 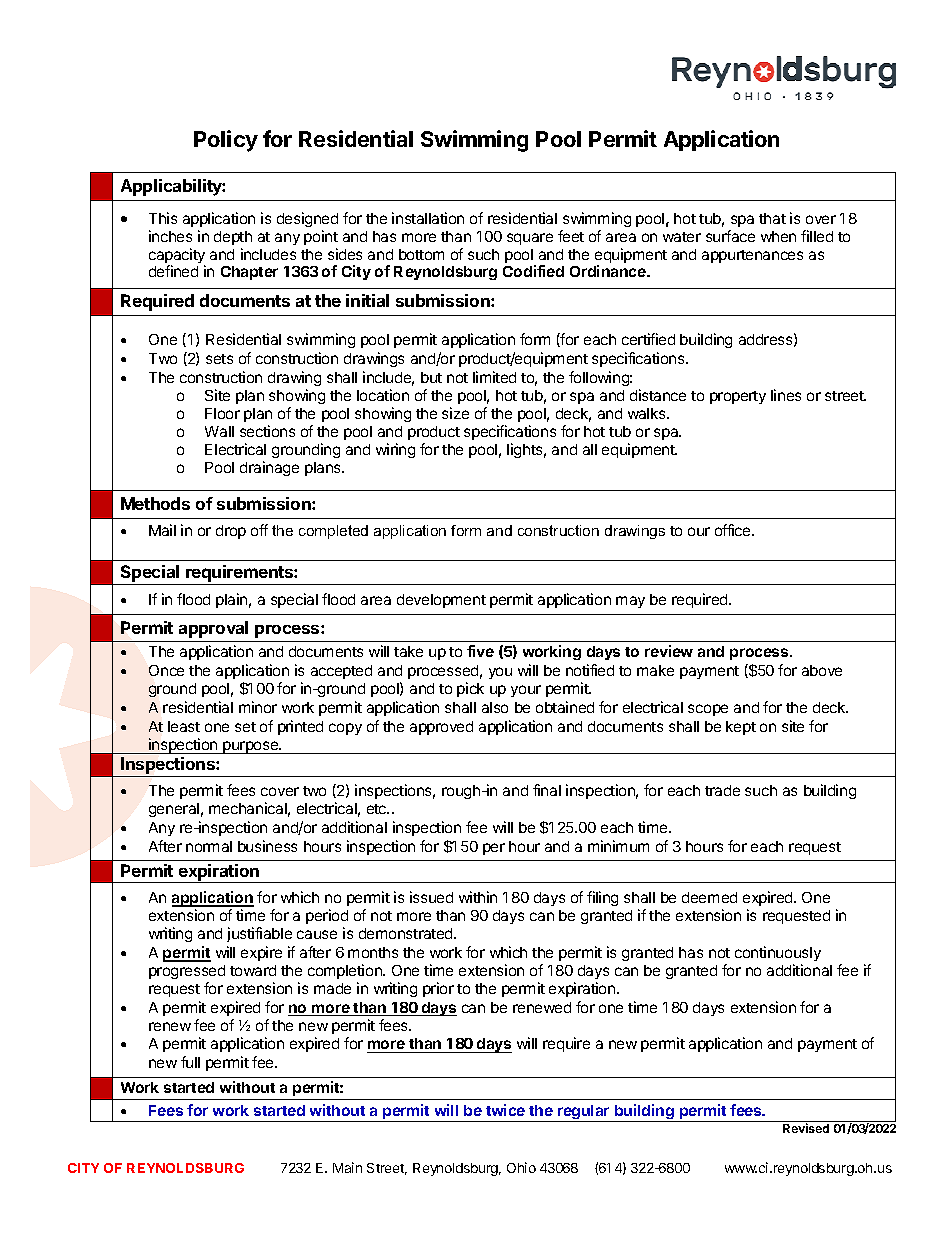 I want to click on review, so click(x=669, y=651).
